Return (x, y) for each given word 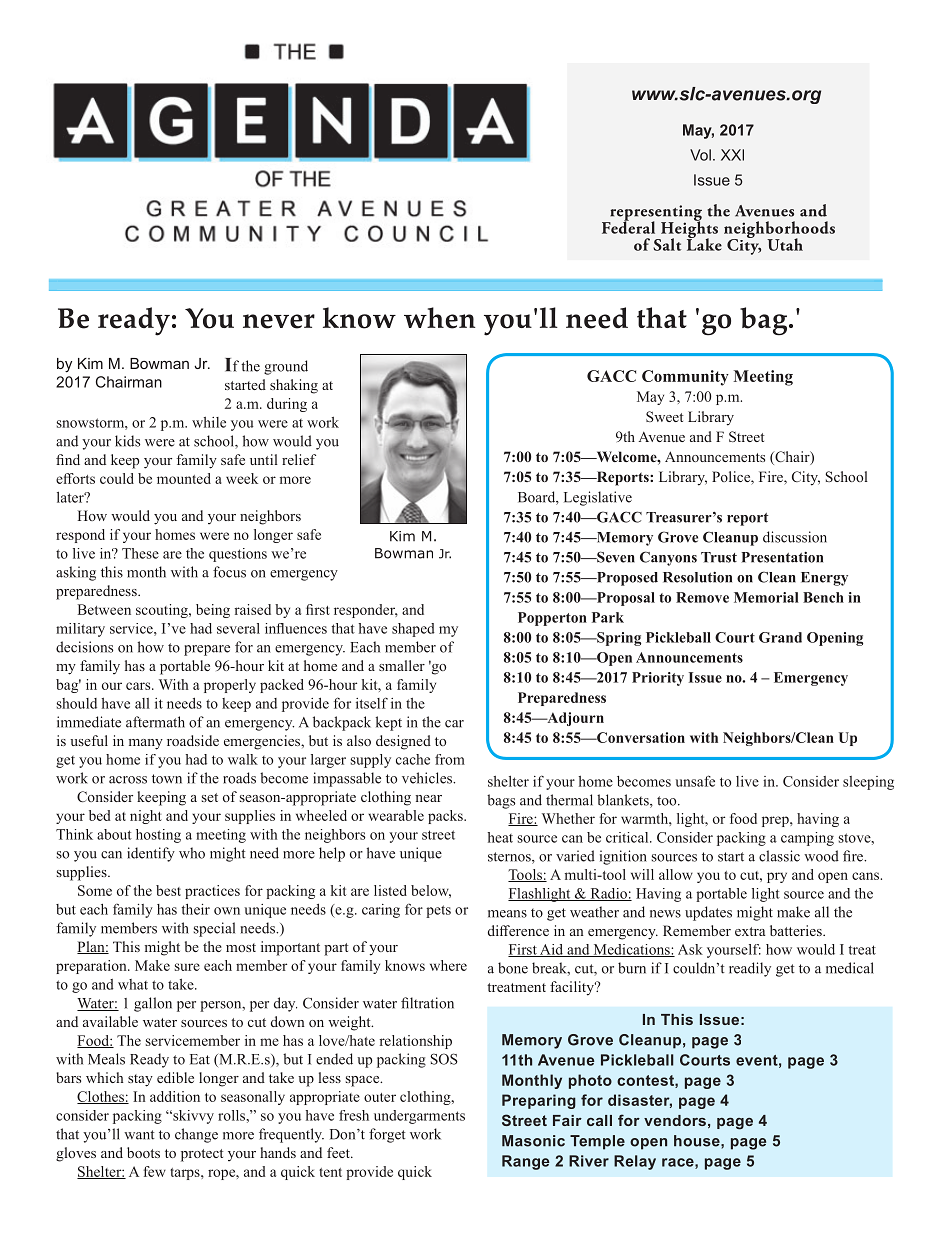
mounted (184, 478)
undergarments (419, 1117)
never (279, 321)
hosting (158, 836)
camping (807, 839)
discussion (795, 537)
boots (143, 1152)
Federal (628, 226)
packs (446, 817)
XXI (732, 155)
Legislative (598, 498)
